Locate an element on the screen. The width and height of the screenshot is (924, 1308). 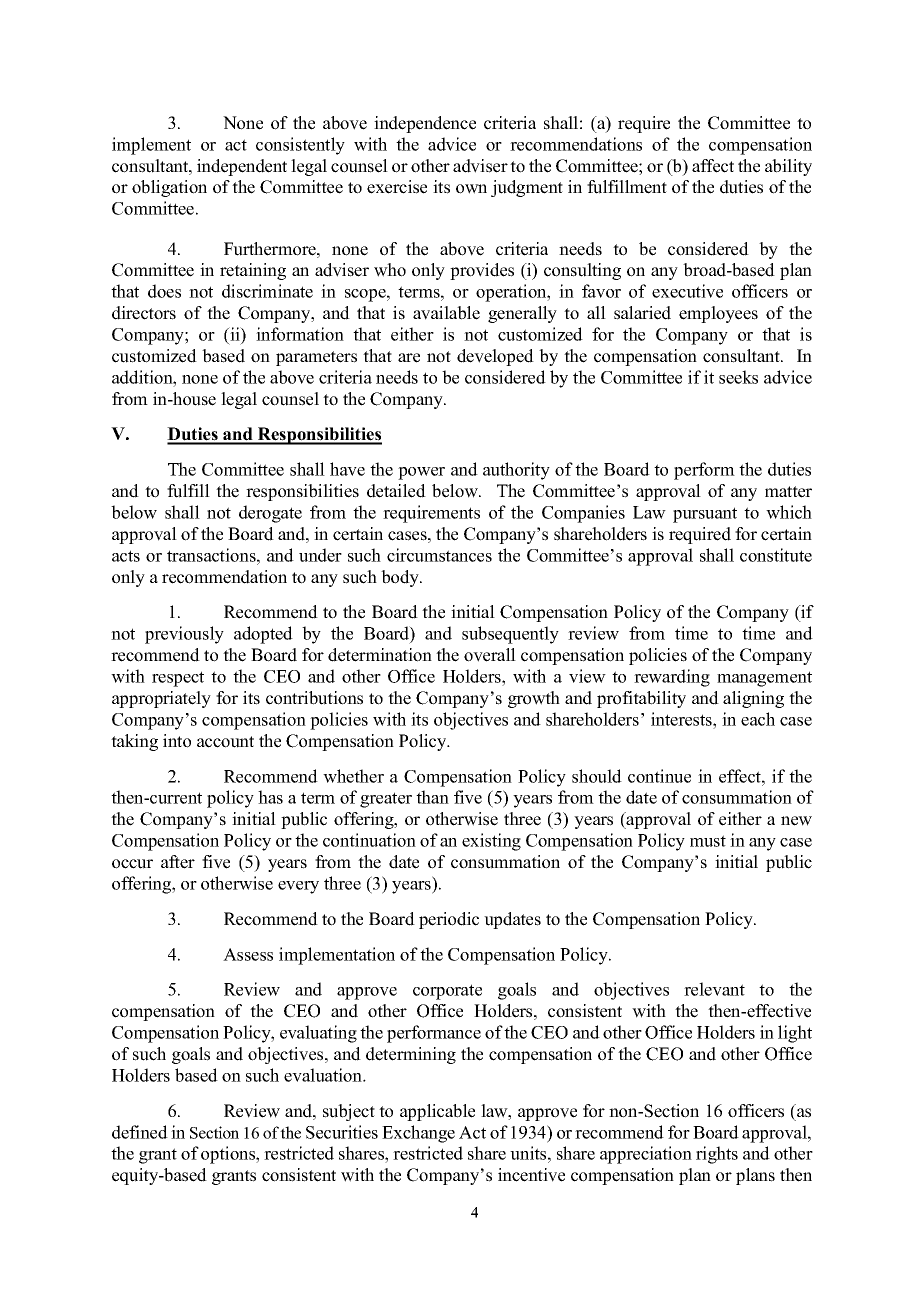
seeks is located at coordinates (738, 377).
